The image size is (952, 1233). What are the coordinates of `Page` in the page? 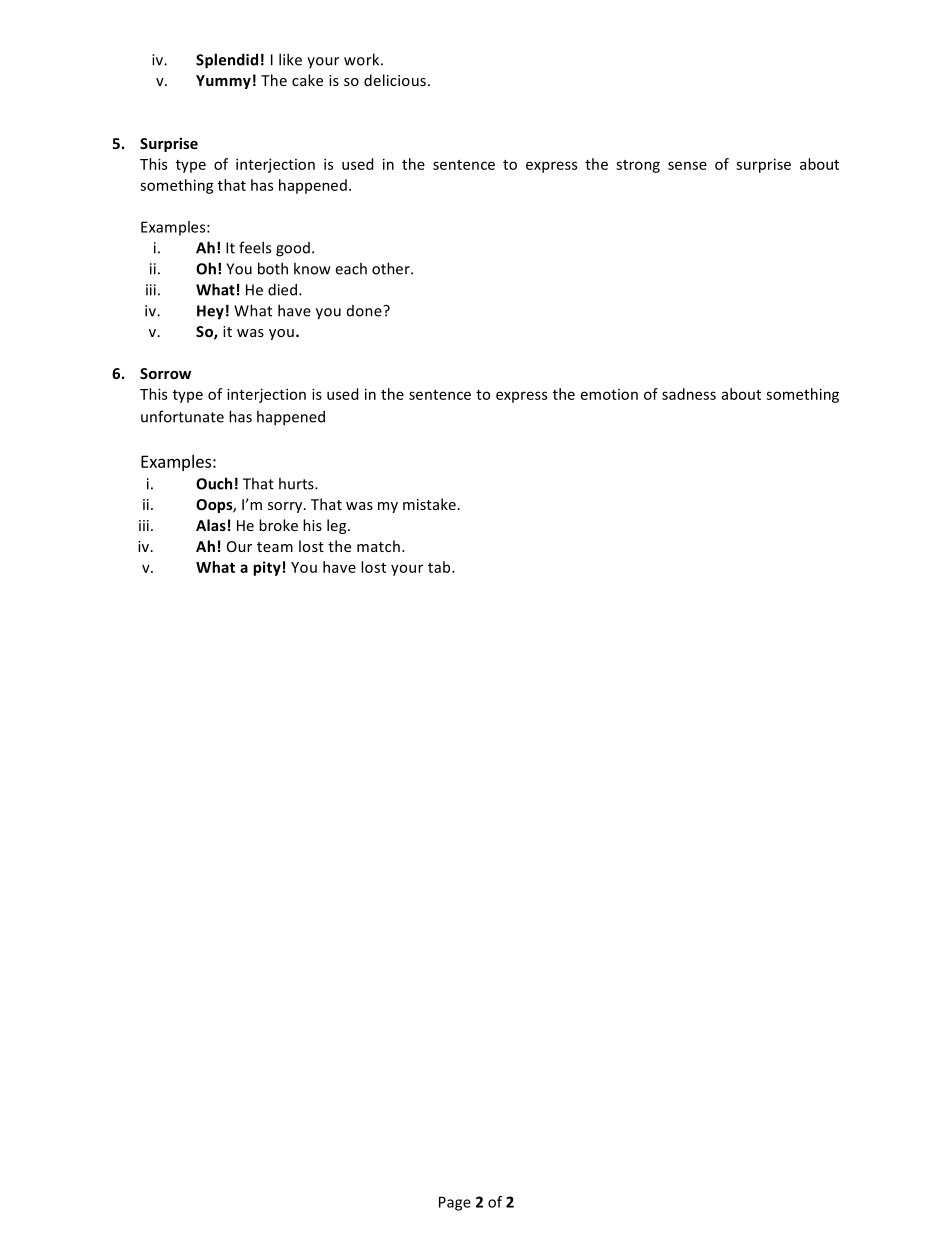 It's located at (455, 1203).
